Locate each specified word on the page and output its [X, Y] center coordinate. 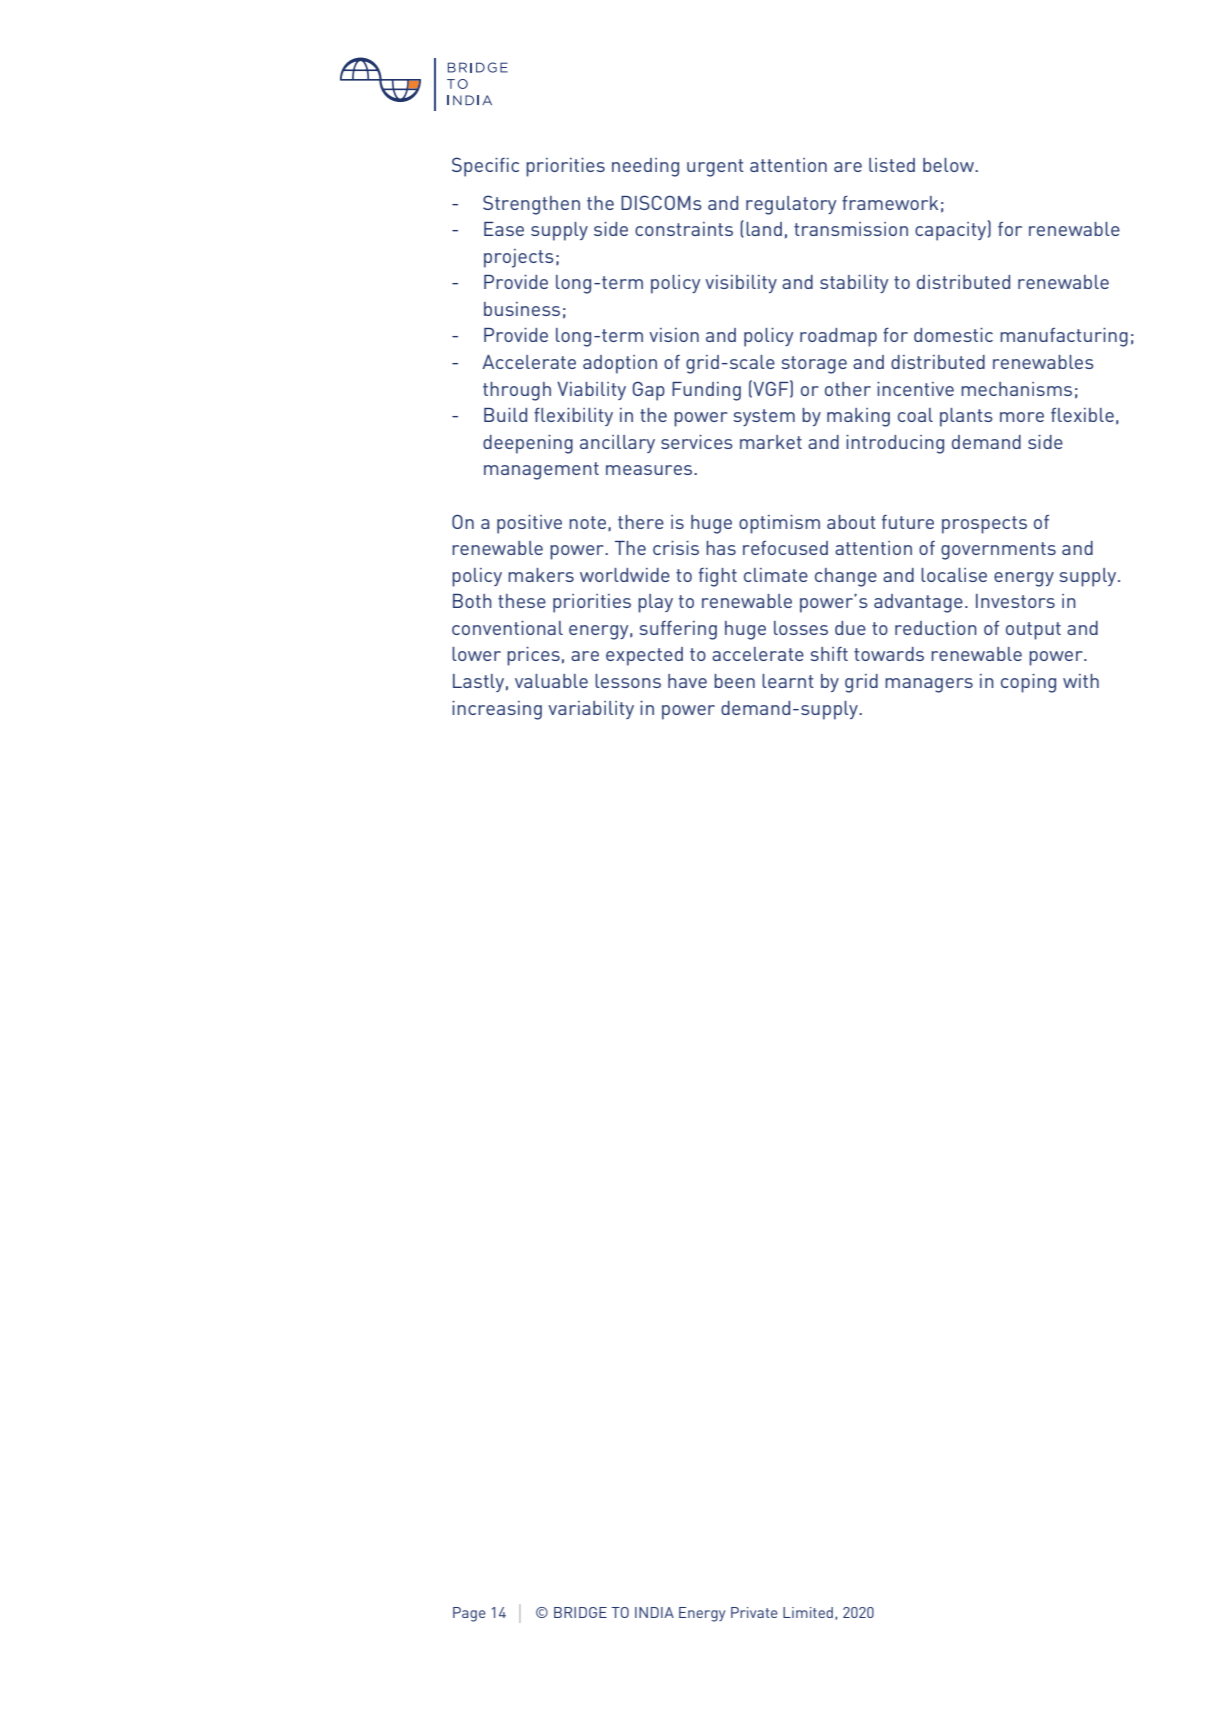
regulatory [791, 205]
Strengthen [531, 205]
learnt [788, 681]
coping [1028, 683]
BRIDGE [580, 1612]
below [949, 165]
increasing [497, 710]
